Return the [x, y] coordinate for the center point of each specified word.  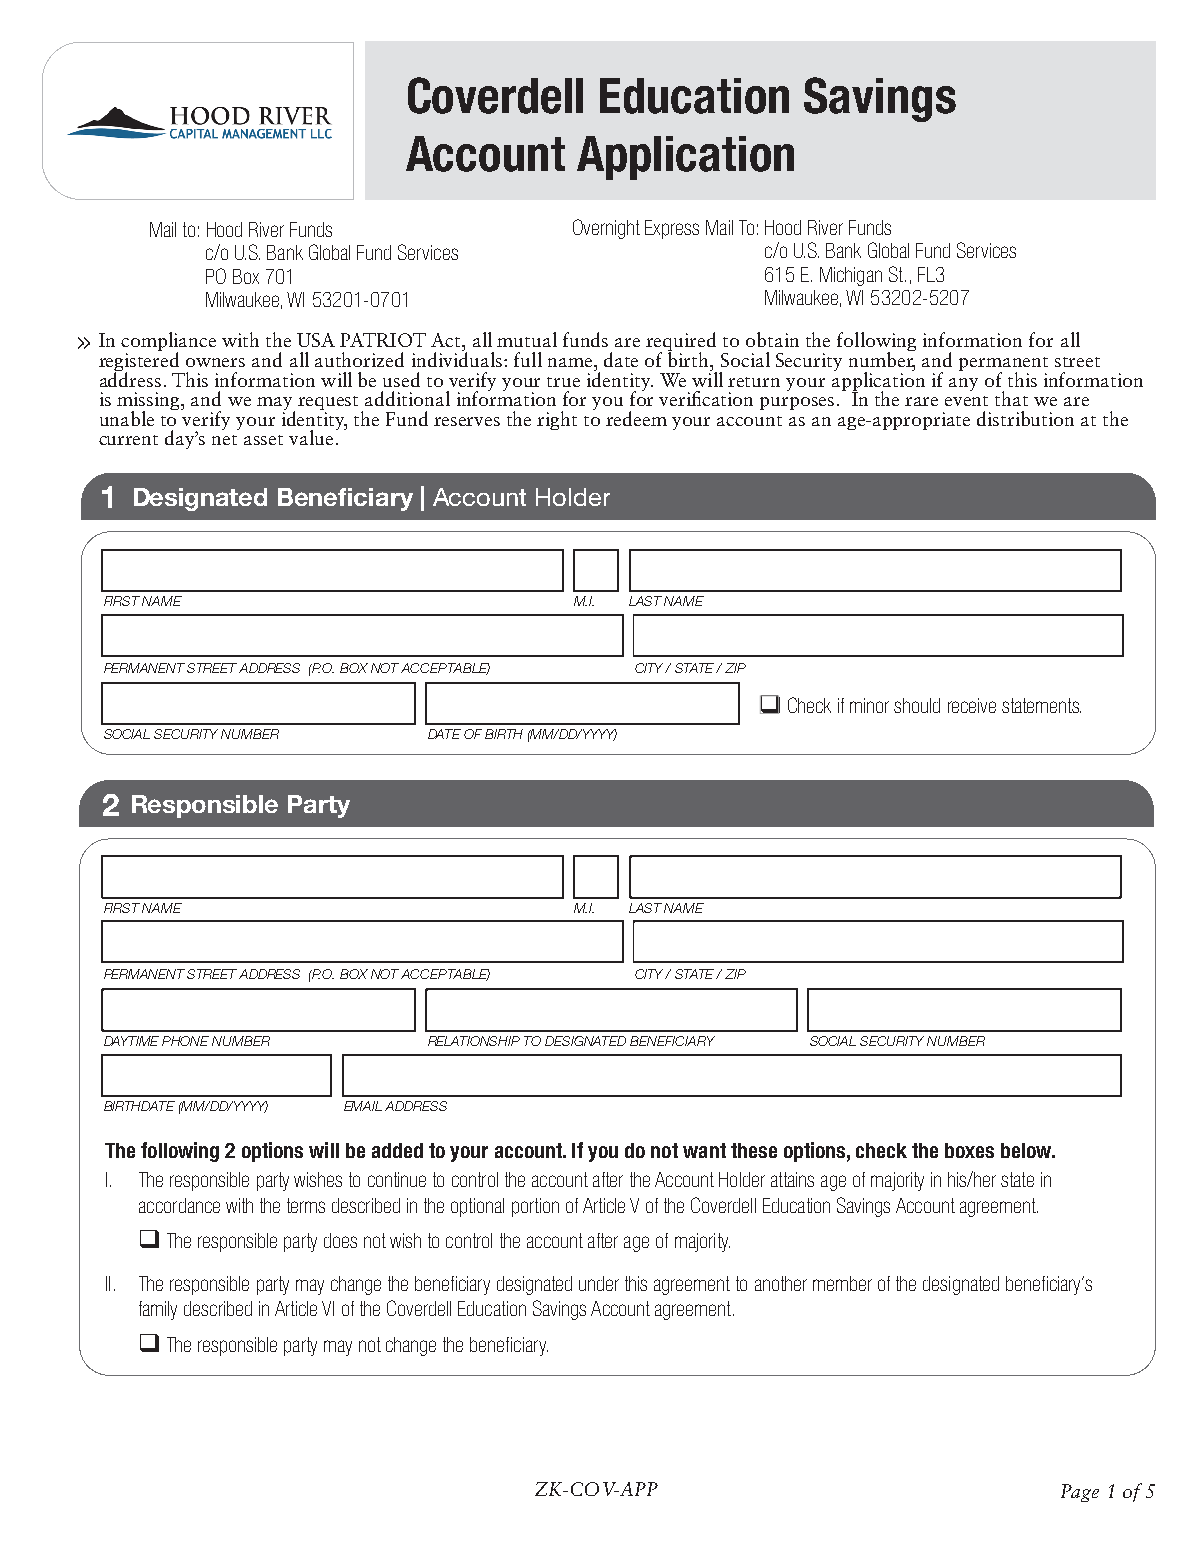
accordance [179, 1205]
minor [869, 705]
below [1027, 1150]
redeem [636, 418]
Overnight [606, 229]
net [224, 440]
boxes [969, 1150]
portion [535, 1207]
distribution [1025, 418]
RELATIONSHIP [474, 1041]
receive [972, 705]
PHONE [185, 1041]
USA [316, 340]
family [158, 1310]
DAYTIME [131, 1041]
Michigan [851, 276]
